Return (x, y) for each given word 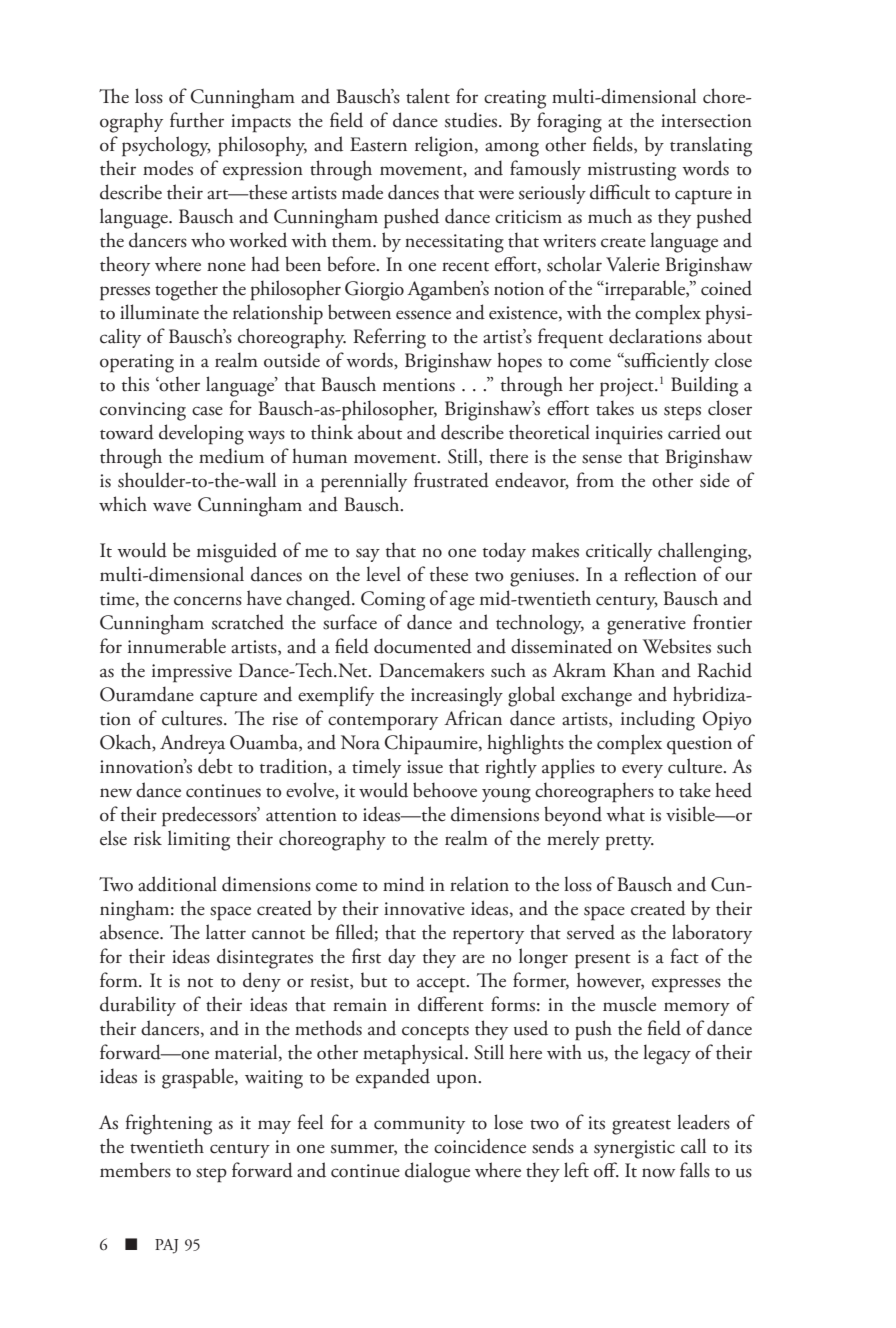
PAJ (166, 1246)
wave (172, 507)
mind (404, 884)
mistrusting (632, 171)
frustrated (451, 480)
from (595, 480)
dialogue (437, 1172)
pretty (630, 843)
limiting (199, 840)
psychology (166, 146)
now (658, 1173)
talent (428, 96)
